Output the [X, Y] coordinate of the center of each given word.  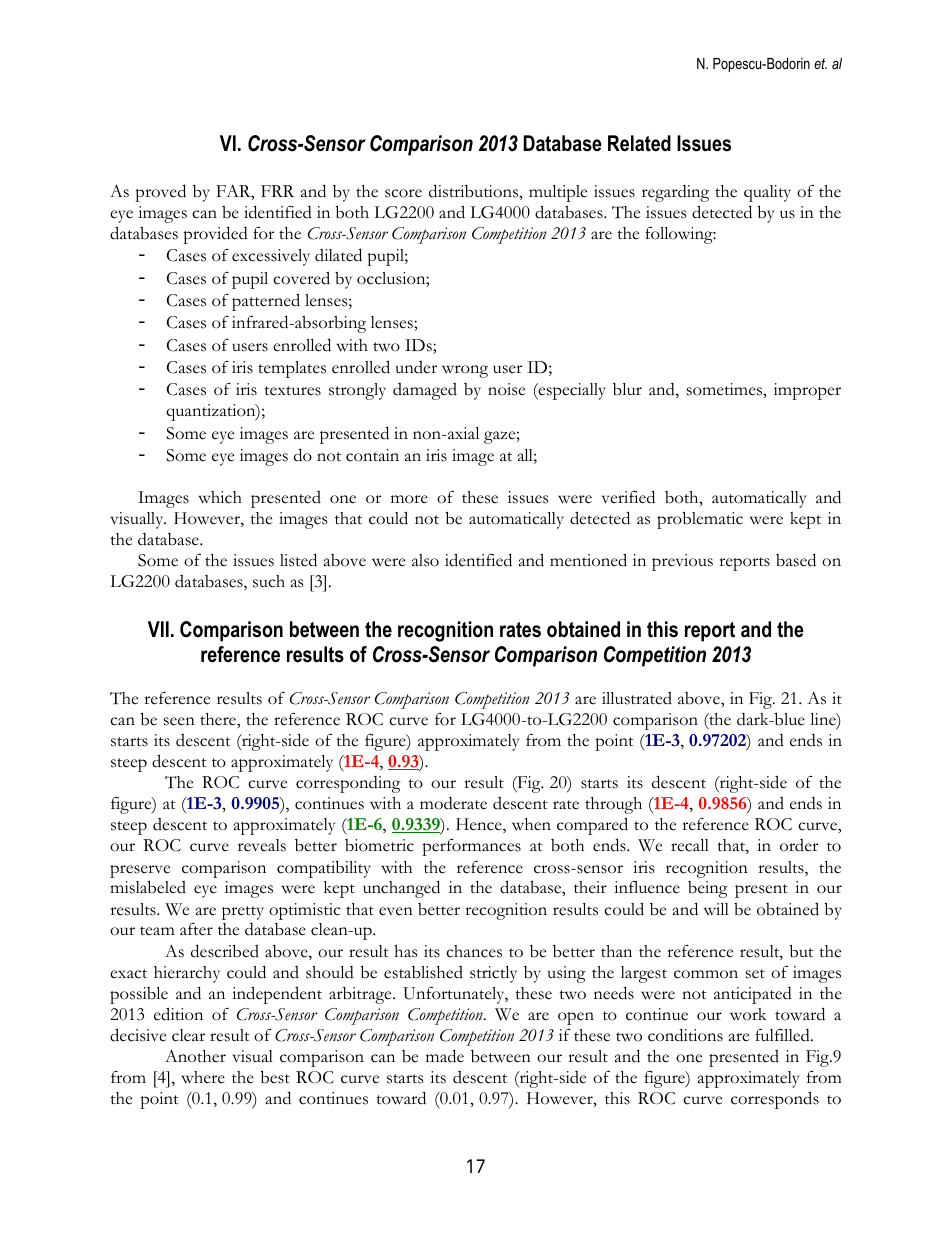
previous [682, 562]
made [445, 1056]
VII [158, 629]
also [425, 560]
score [403, 193]
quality [767, 193]
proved [160, 193]
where [203, 1077]
